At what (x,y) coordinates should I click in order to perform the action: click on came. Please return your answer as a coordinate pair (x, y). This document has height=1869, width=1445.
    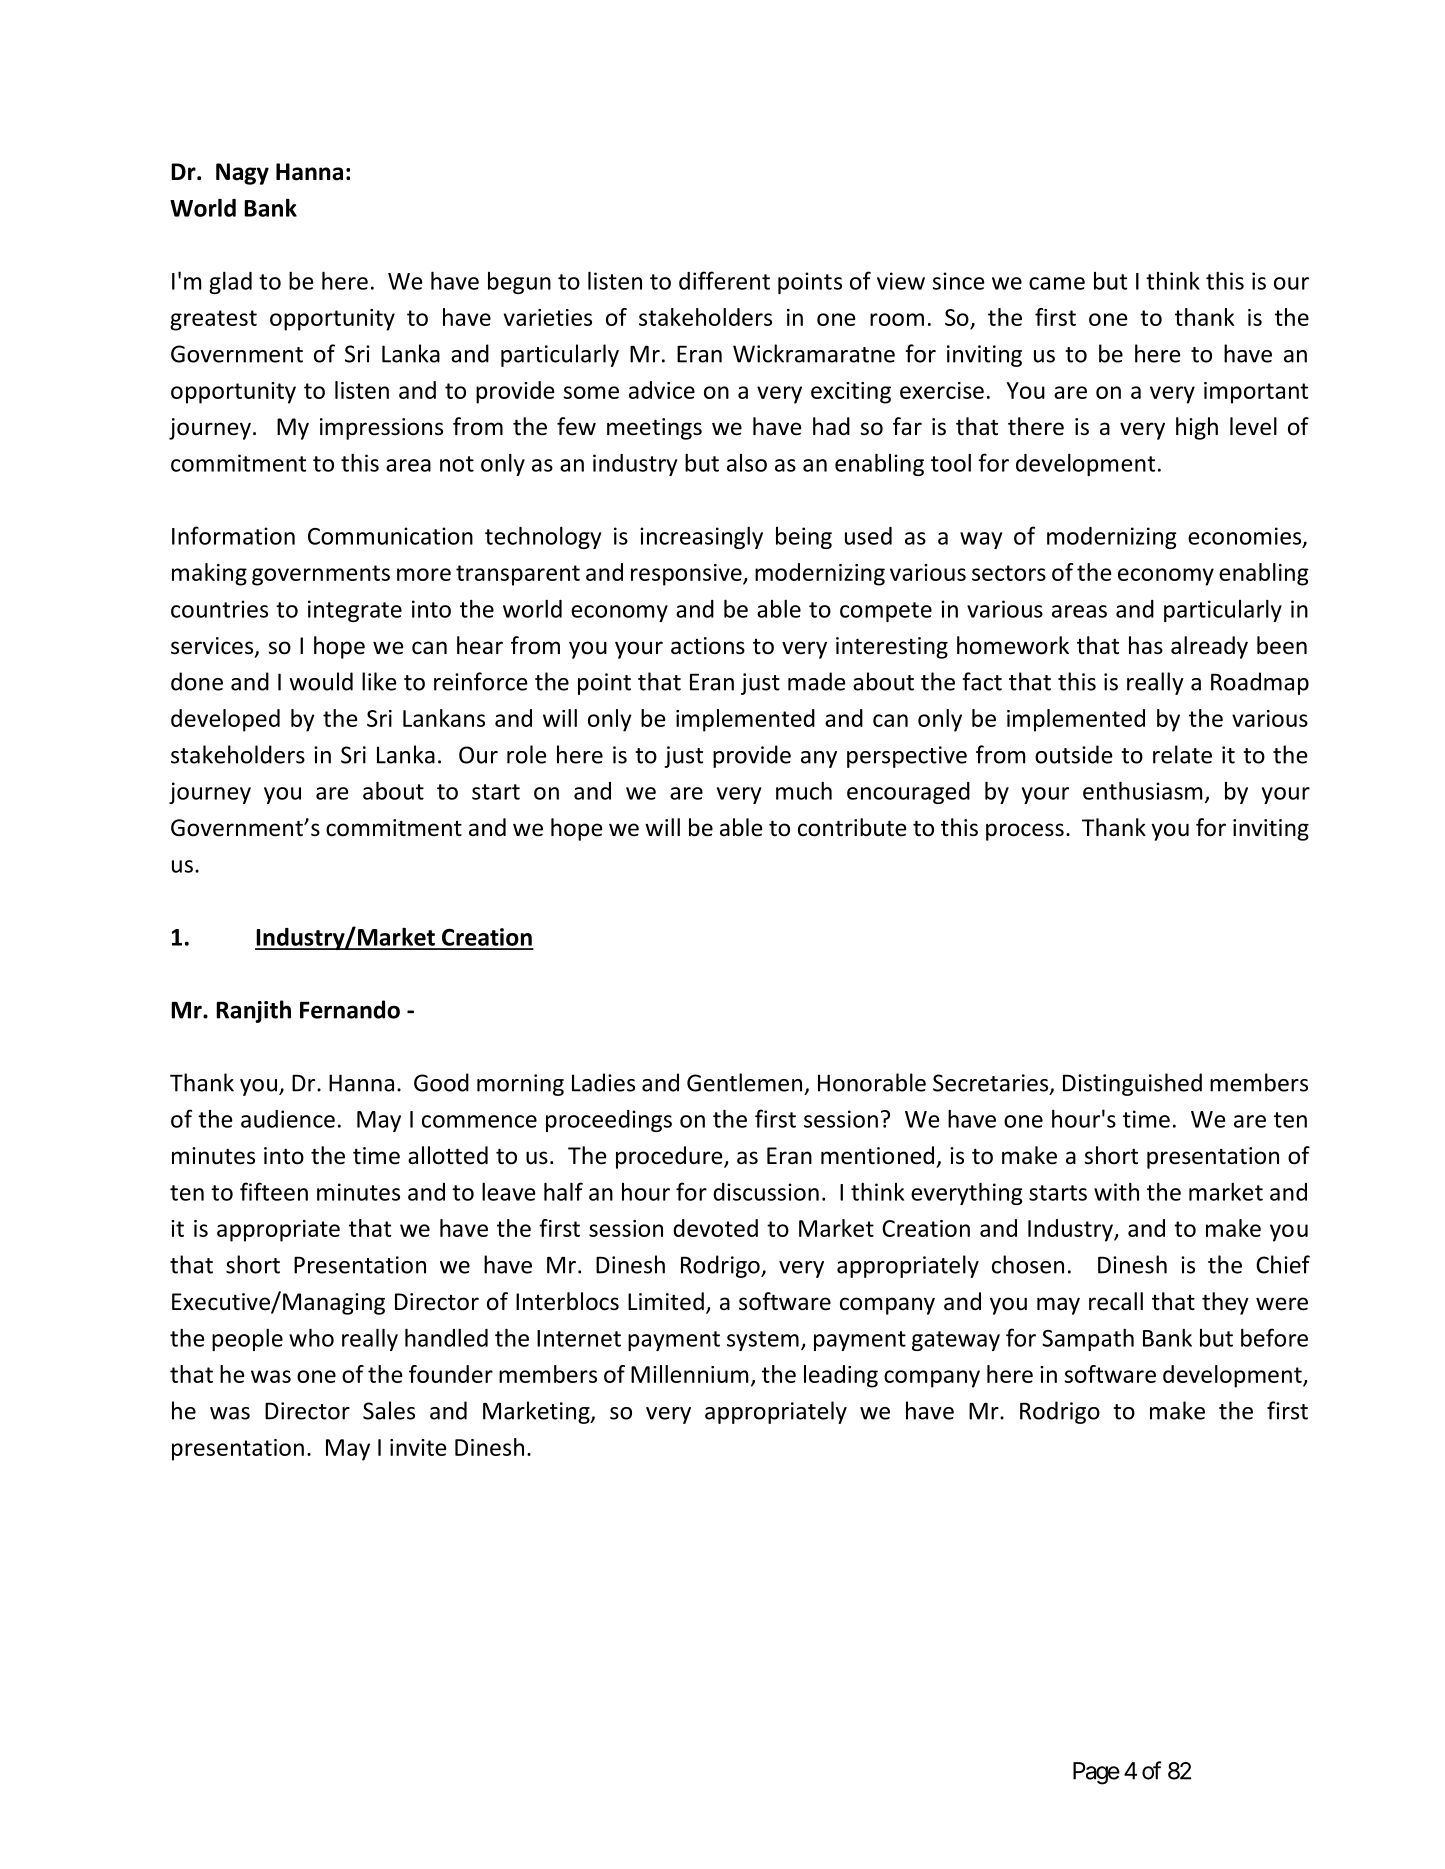
    Looking at the image, I should click on (1057, 283).
